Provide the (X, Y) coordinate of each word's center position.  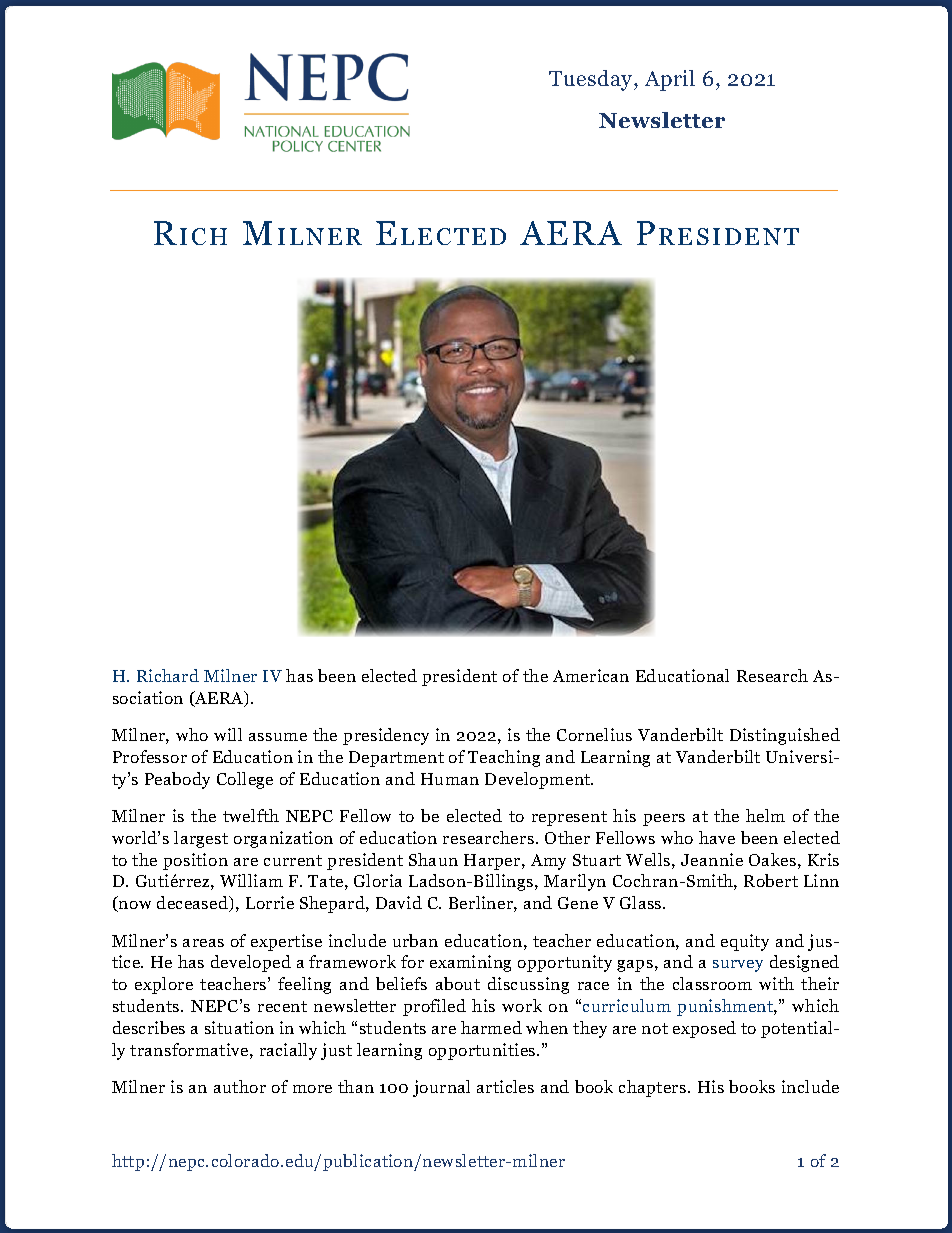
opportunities (483, 1051)
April (670, 80)
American (591, 675)
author (240, 1086)
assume (278, 737)
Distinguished (785, 736)
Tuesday (592, 80)
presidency (386, 736)
